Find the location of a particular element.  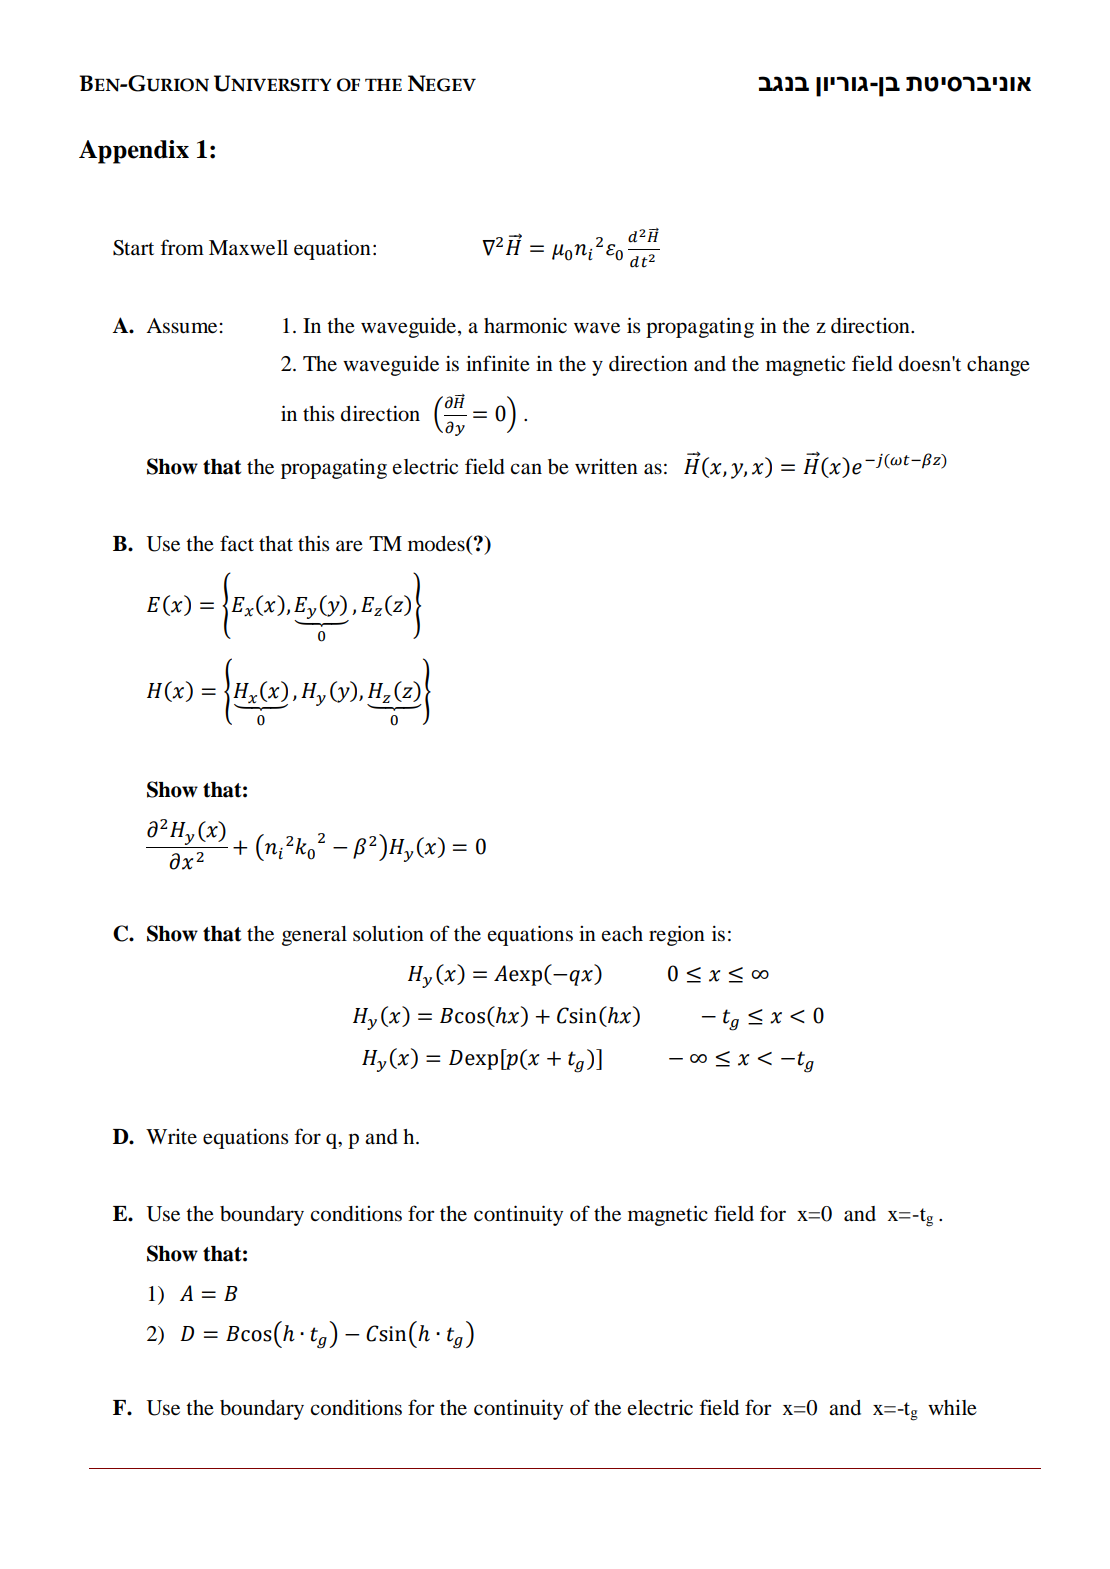

harmonic is located at coordinates (525, 326).
